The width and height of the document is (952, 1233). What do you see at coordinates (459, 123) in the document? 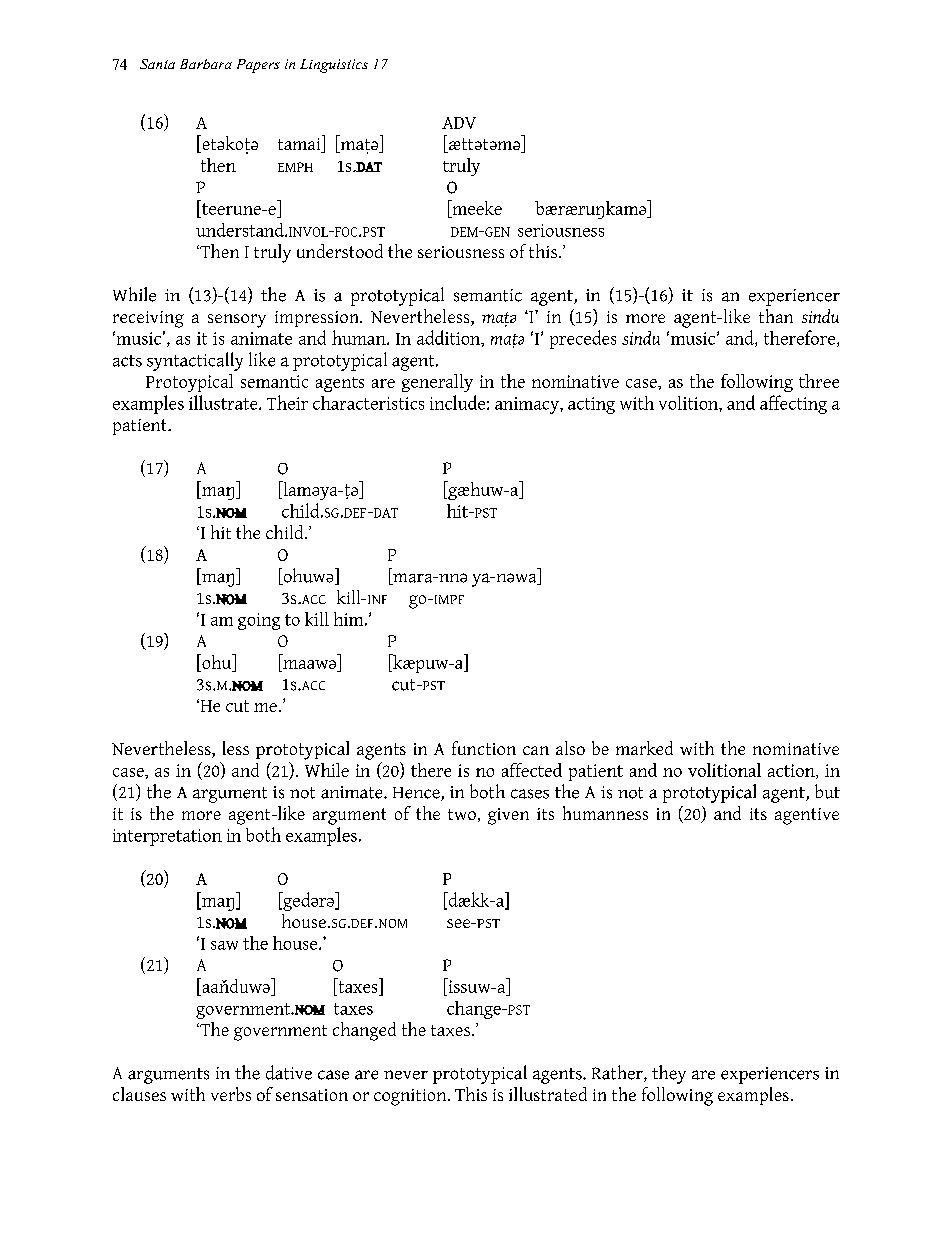
I see `ADV` at bounding box center [459, 123].
